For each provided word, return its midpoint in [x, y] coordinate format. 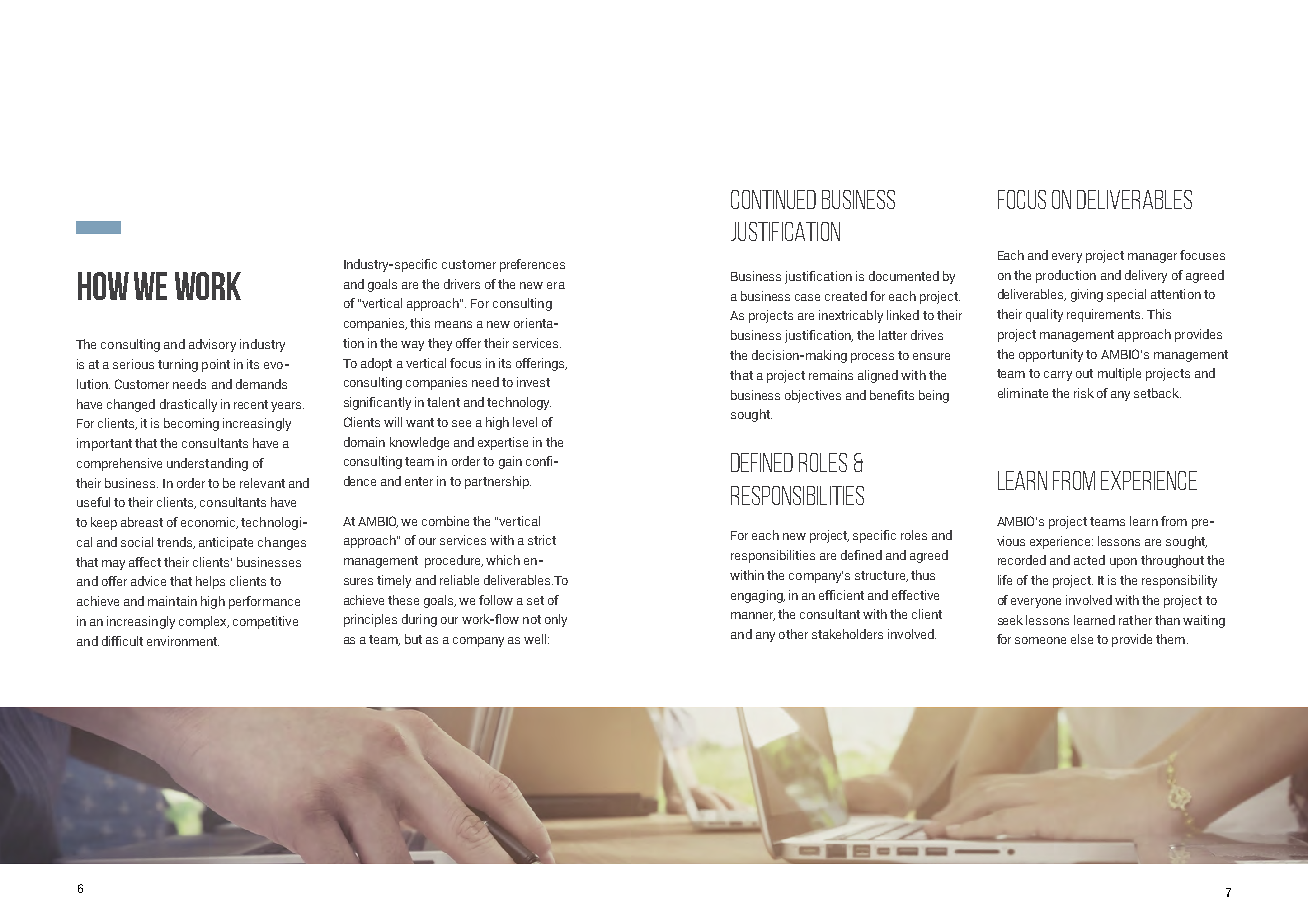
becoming [191, 424]
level [525, 422]
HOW [103, 286]
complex [204, 622]
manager [1152, 258]
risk [1084, 393]
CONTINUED [773, 199]
